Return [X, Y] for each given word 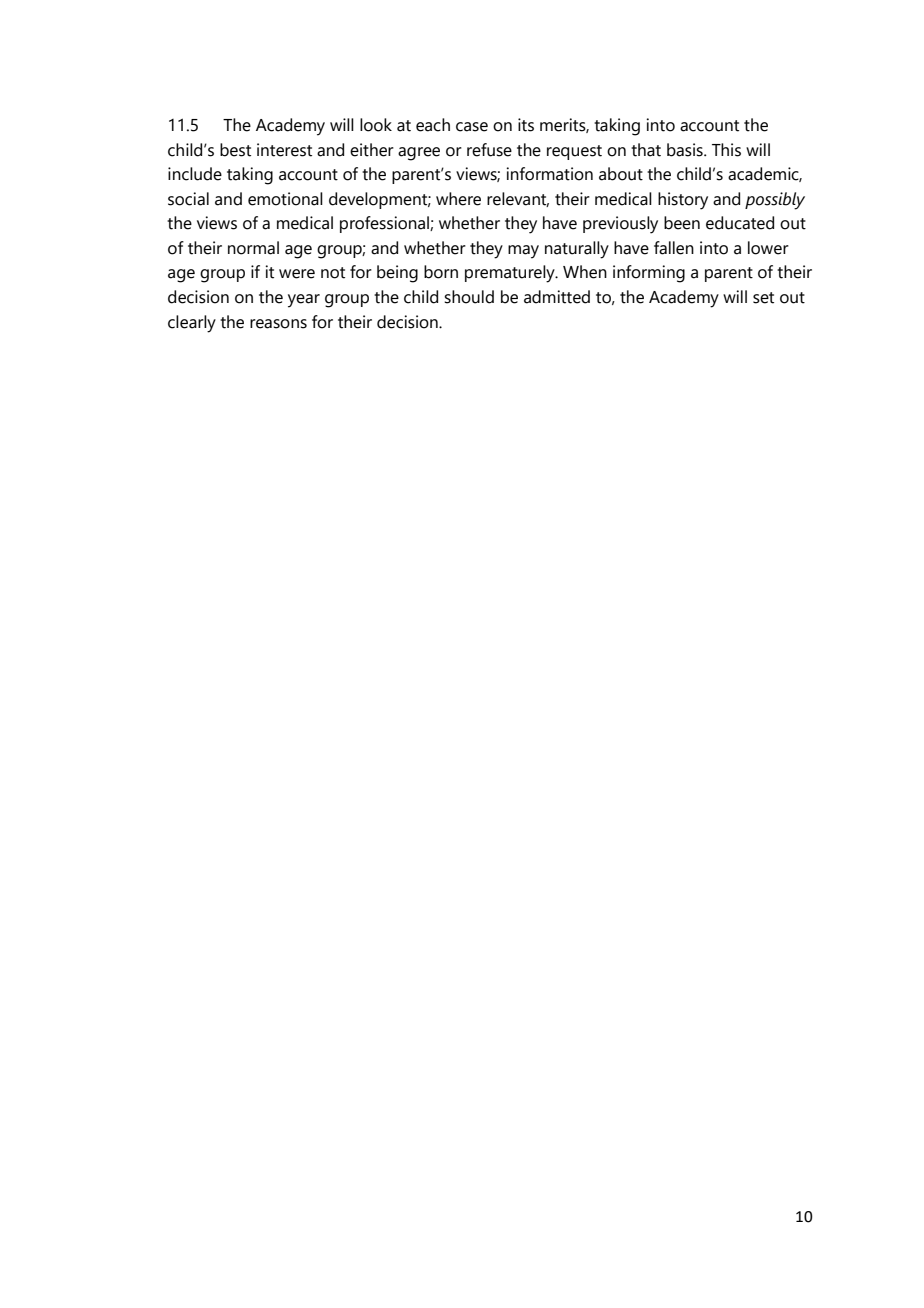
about [621, 174]
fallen [674, 248]
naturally [577, 250]
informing [649, 274]
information [549, 174]
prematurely [511, 274]
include [195, 174]
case [472, 127]
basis [686, 150]
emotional [285, 199]
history [683, 201]
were [297, 274]
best [235, 150]
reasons [278, 324]
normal [253, 248]
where [458, 199]
